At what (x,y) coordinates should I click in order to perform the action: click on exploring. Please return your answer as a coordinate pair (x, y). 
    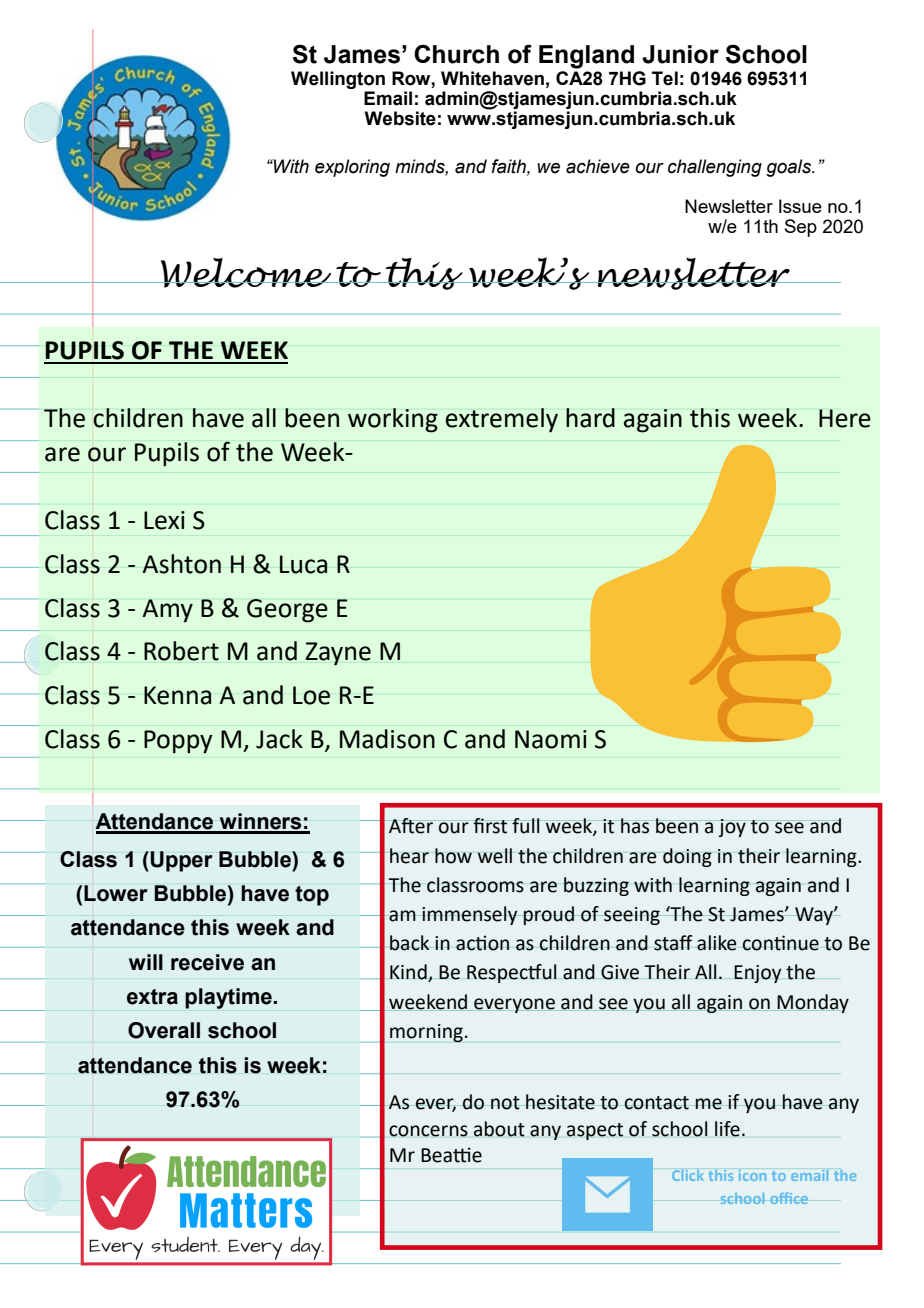
    Looking at the image, I should click on (352, 168).
